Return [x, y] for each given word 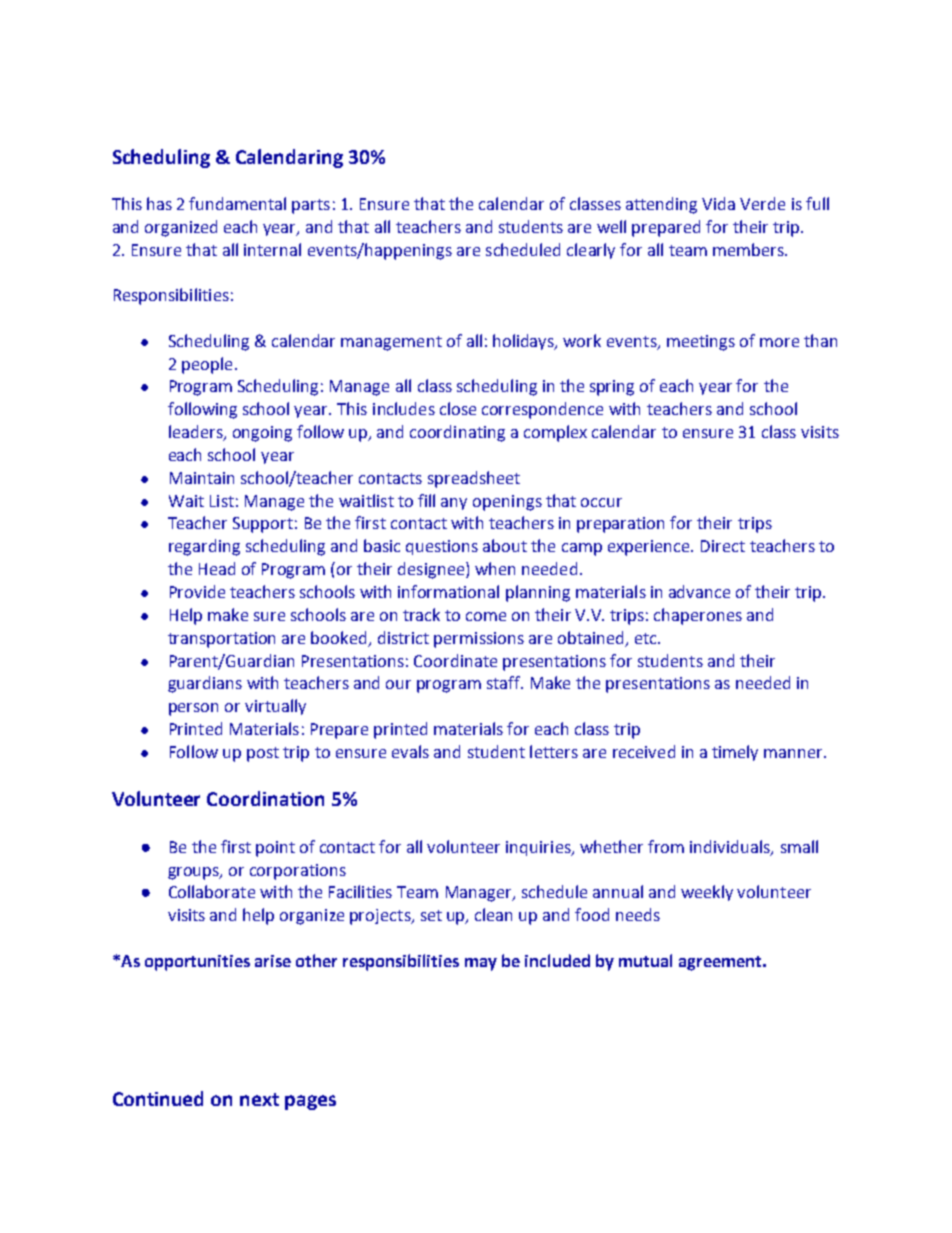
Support [263, 525]
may [481, 964]
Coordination [265, 798]
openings [507, 503]
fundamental [237, 203]
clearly [591, 251]
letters [554, 751]
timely [735, 753]
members [749, 249]
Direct [723, 546]
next [259, 1099]
